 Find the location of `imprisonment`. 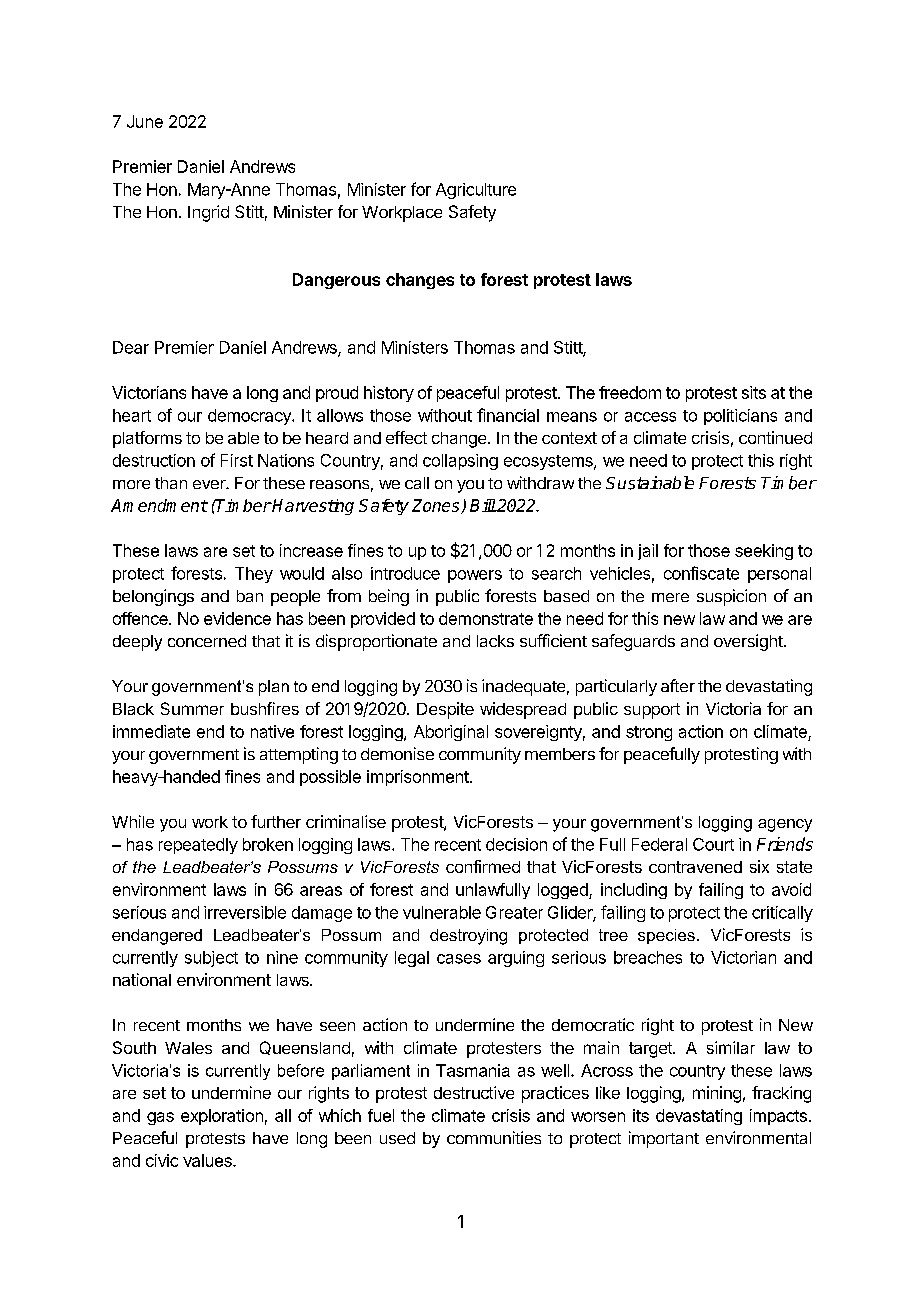

imprisonment is located at coordinates (419, 778).
